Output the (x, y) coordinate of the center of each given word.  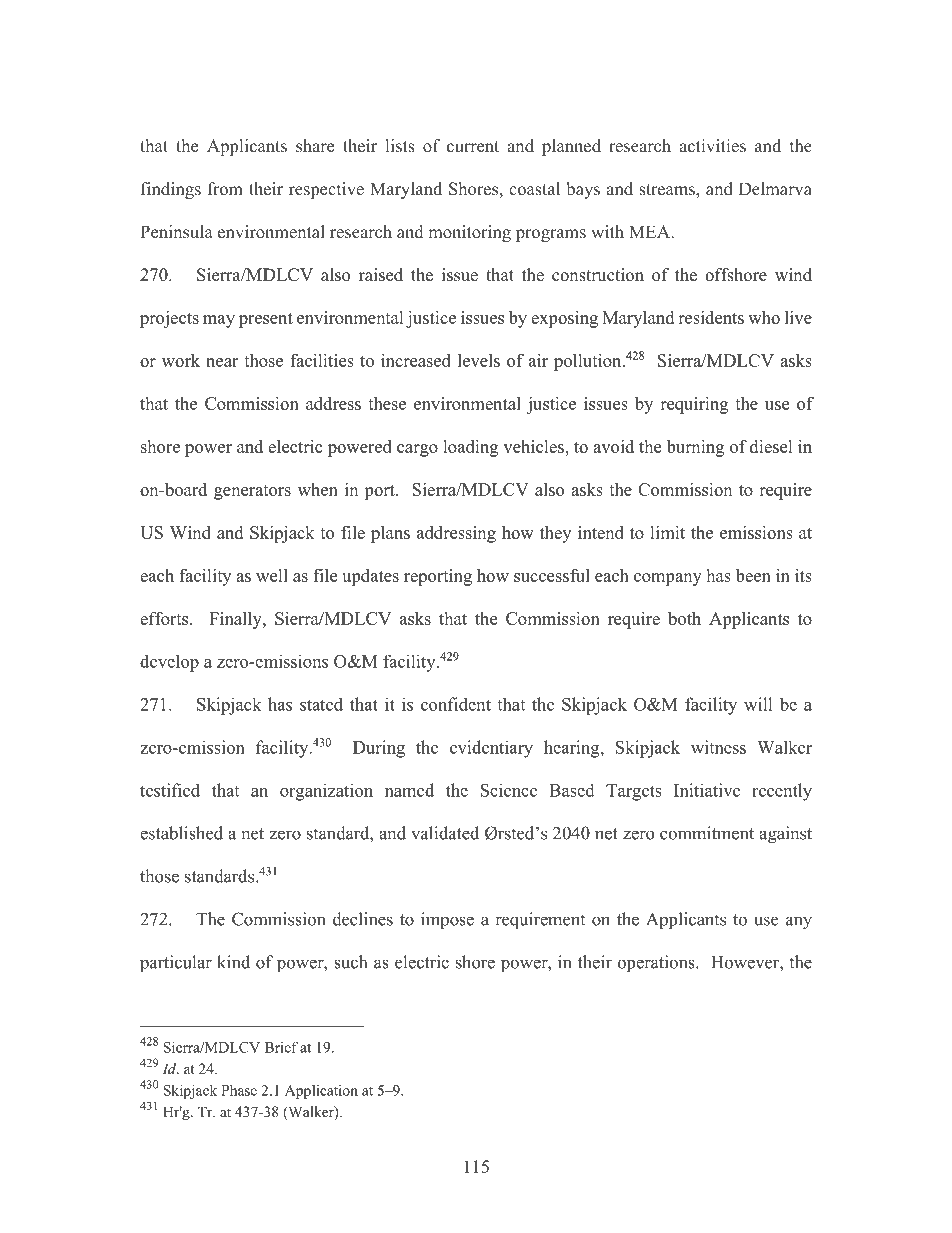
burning (695, 448)
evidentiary (491, 749)
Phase (239, 1090)
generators (252, 492)
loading (470, 448)
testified (170, 790)
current (473, 146)
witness (718, 747)
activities (712, 146)
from (225, 188)
